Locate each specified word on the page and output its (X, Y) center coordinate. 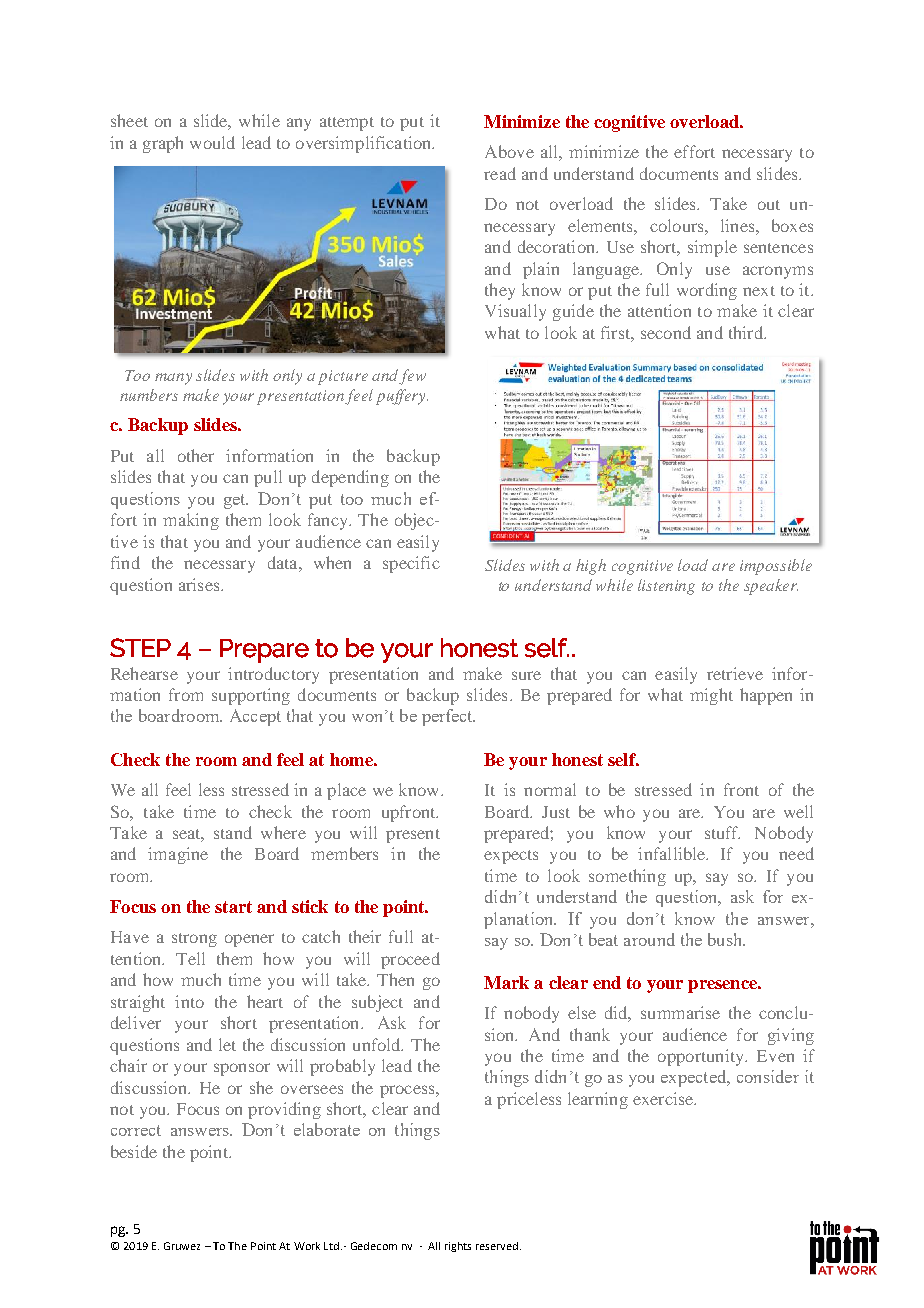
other (196, 455)
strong (194, 940)
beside (134, 1151)
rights (458, 1247)
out (769, 205)
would (212, 142)
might (711, 696)
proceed (410, 960)
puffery (402, 397)
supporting (251, 696)
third (747, 332)
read (500, 173)
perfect (448, 717)
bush (726, 939)
